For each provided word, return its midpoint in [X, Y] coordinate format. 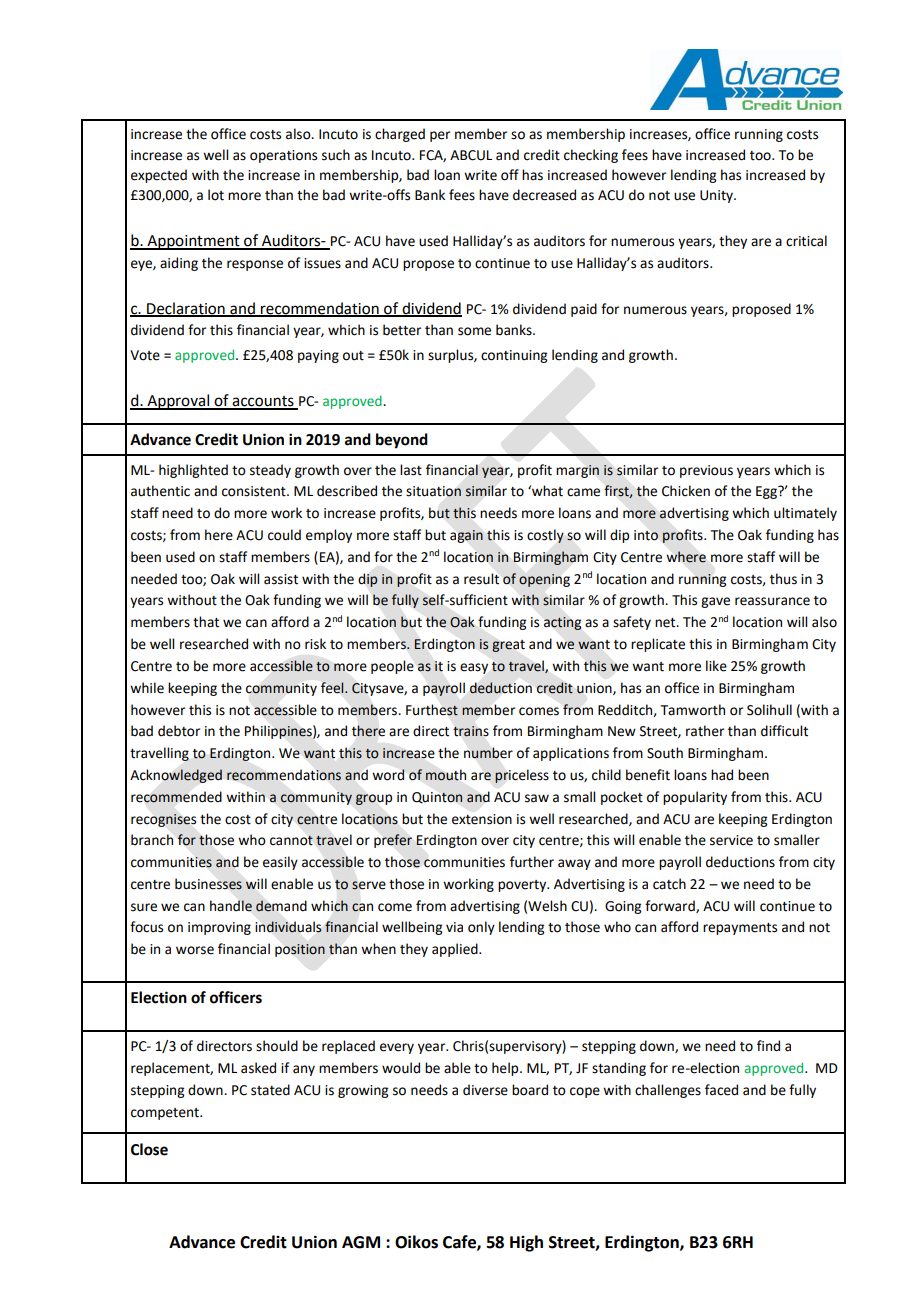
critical [806, 241]
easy [474, 668]
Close [149, 1149]
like [716, 666]
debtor [179, 731]
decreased [544, 195]
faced [721, 1090]
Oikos [416, 1242]
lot [216, 195]
